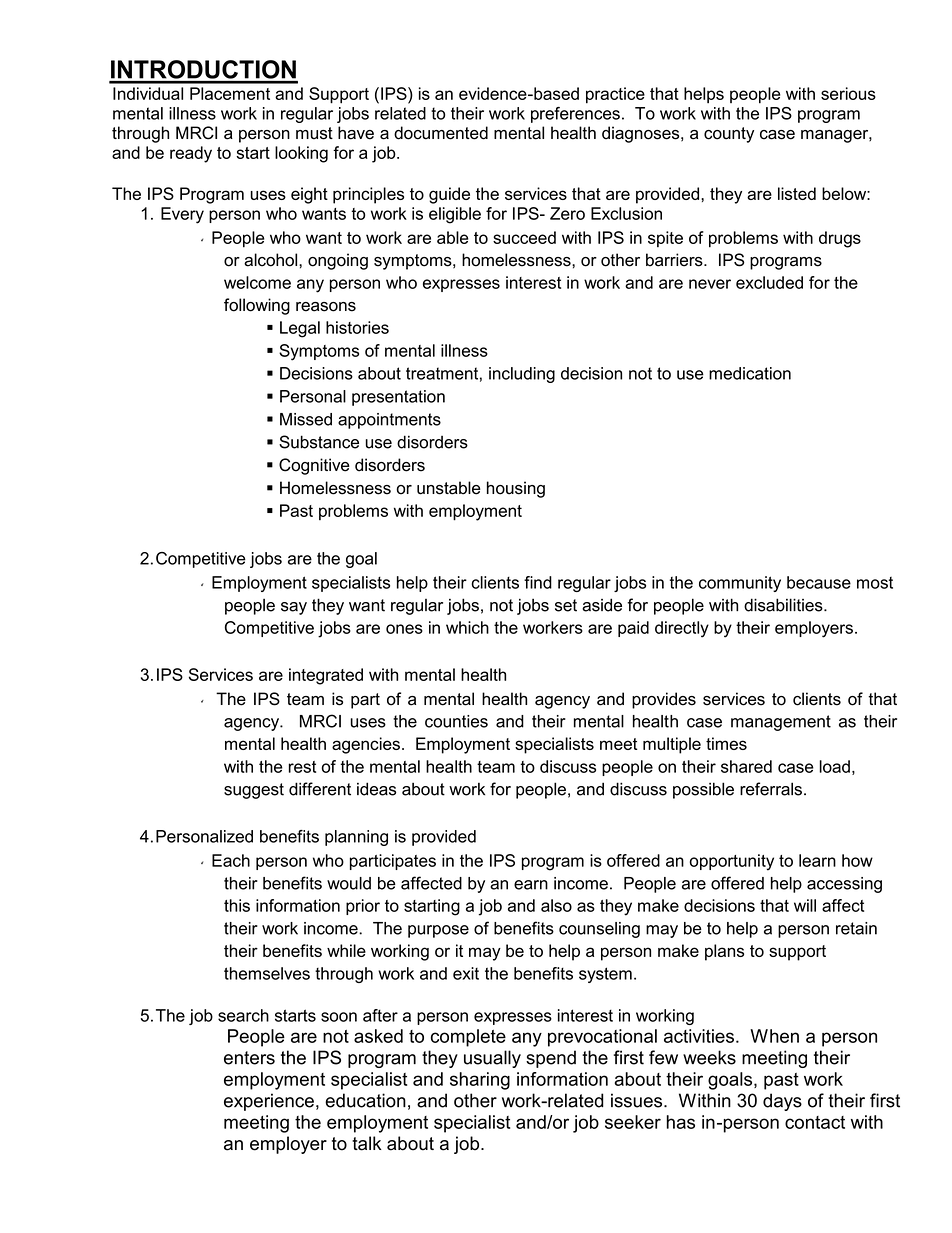  I want to click on days, so click(782, 1102).
